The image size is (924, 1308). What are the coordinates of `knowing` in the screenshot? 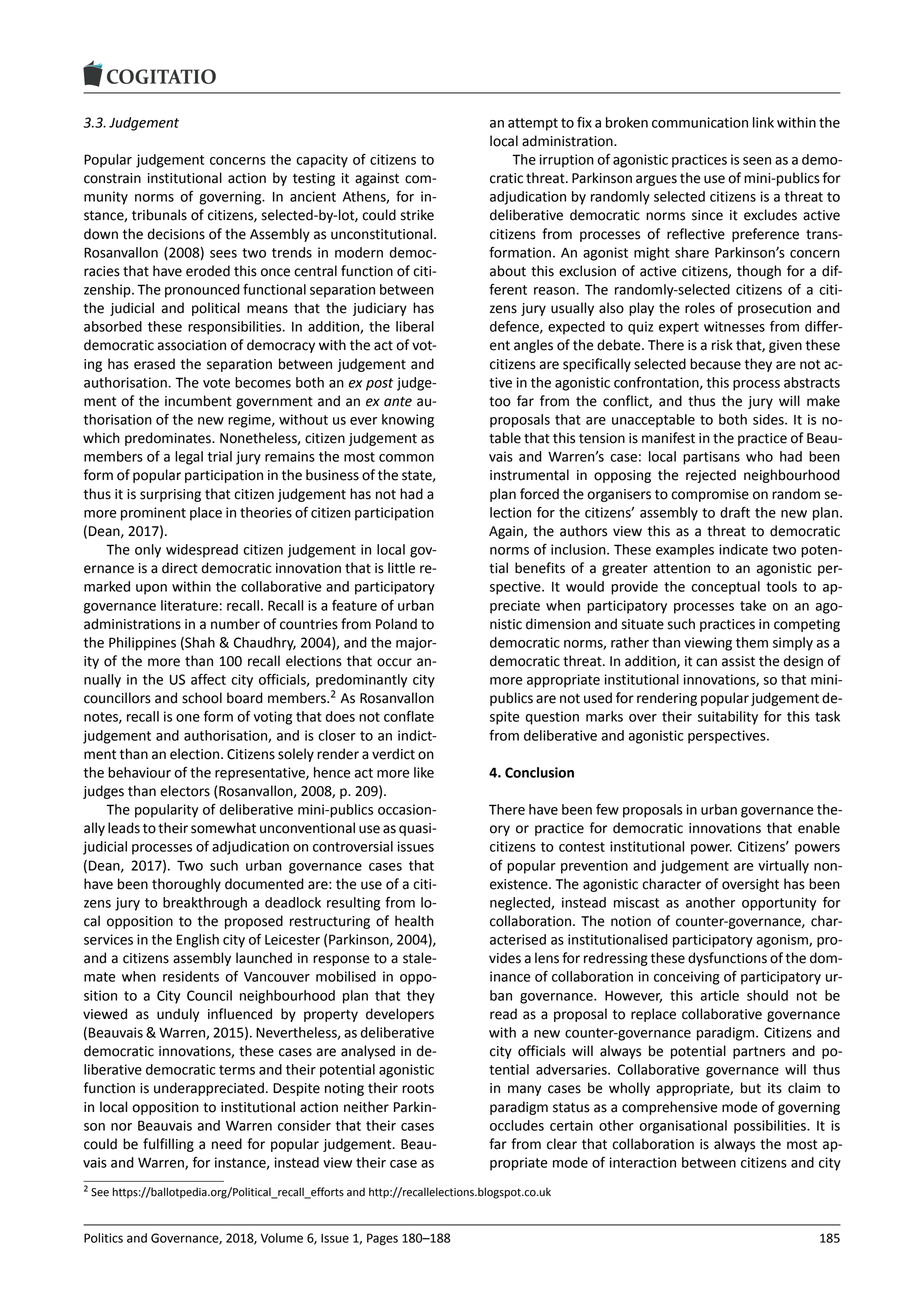 It's located at (408, 421).
